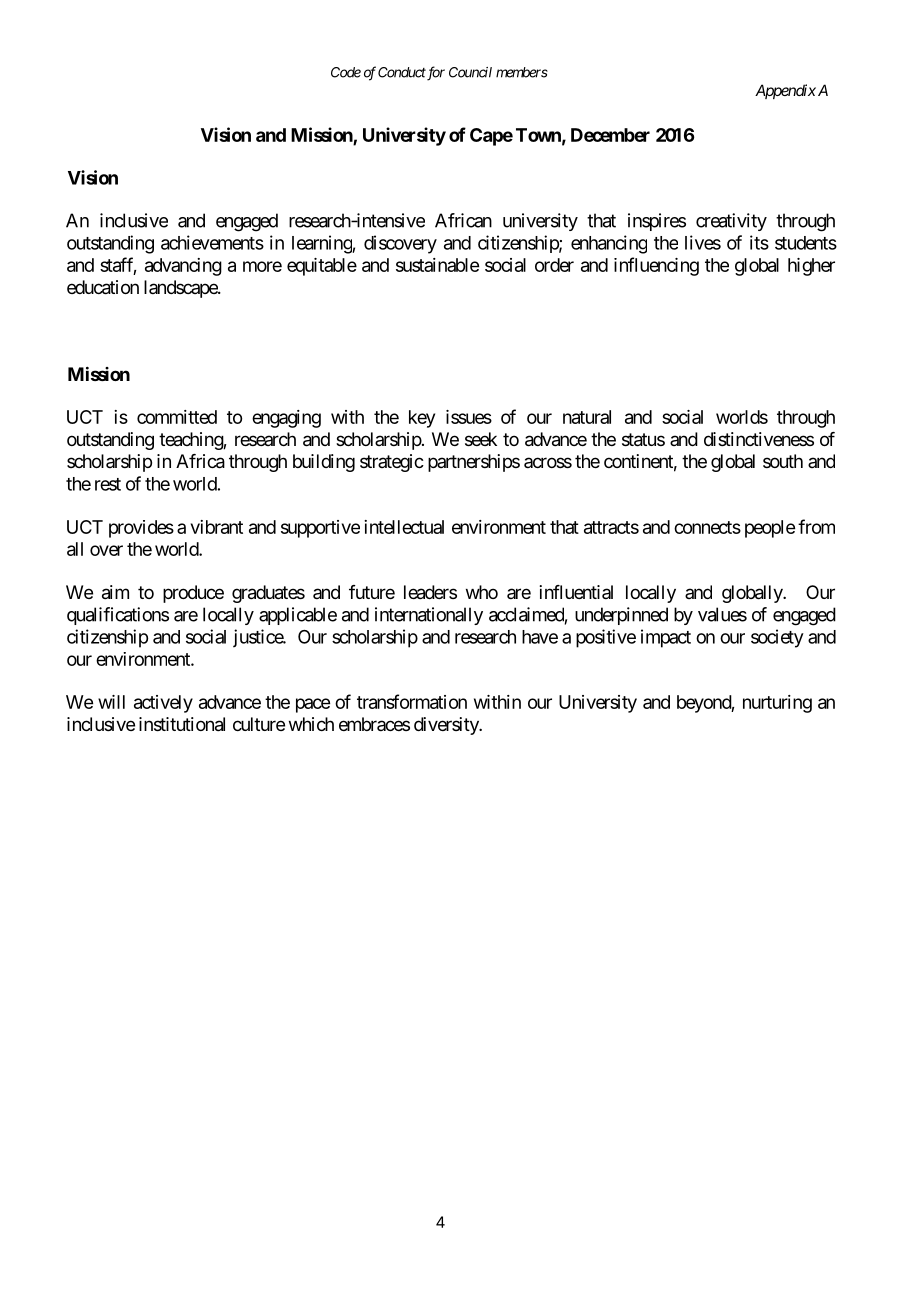 Image resolution: width=924 pixels, height=1307 pixels. Describe the element at coordinates (447, 726) in the document. I see `diversity` at that location.
